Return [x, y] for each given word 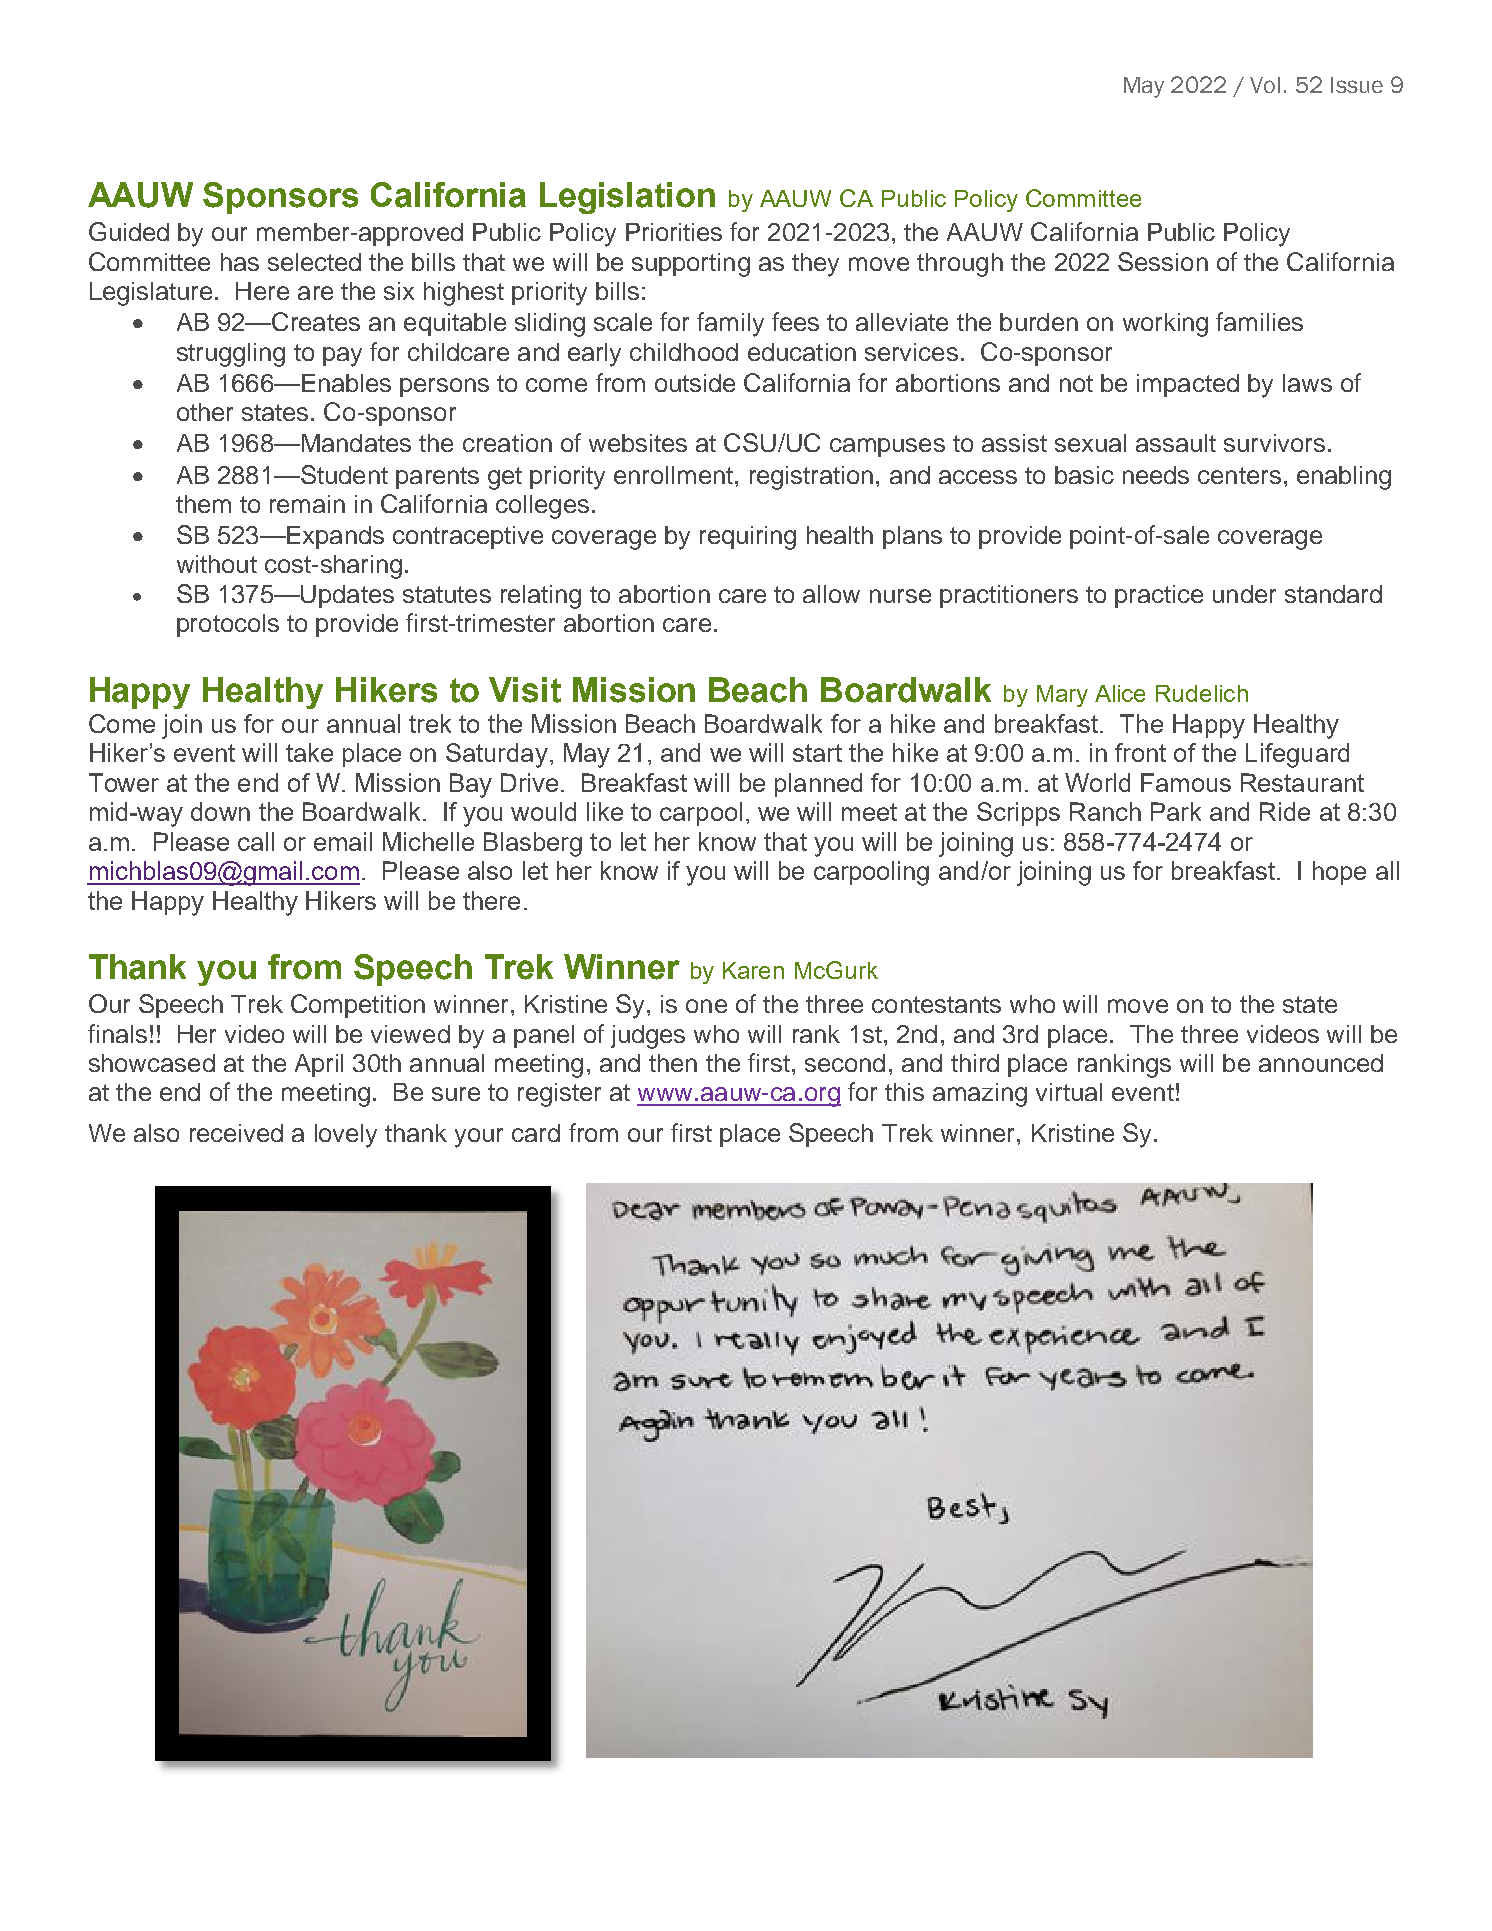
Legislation [627, 198]
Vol [1265, 85]
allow [831, 594]
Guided [129, 231]
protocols [228, 625]
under [1244, 594]
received [236, 1133]
